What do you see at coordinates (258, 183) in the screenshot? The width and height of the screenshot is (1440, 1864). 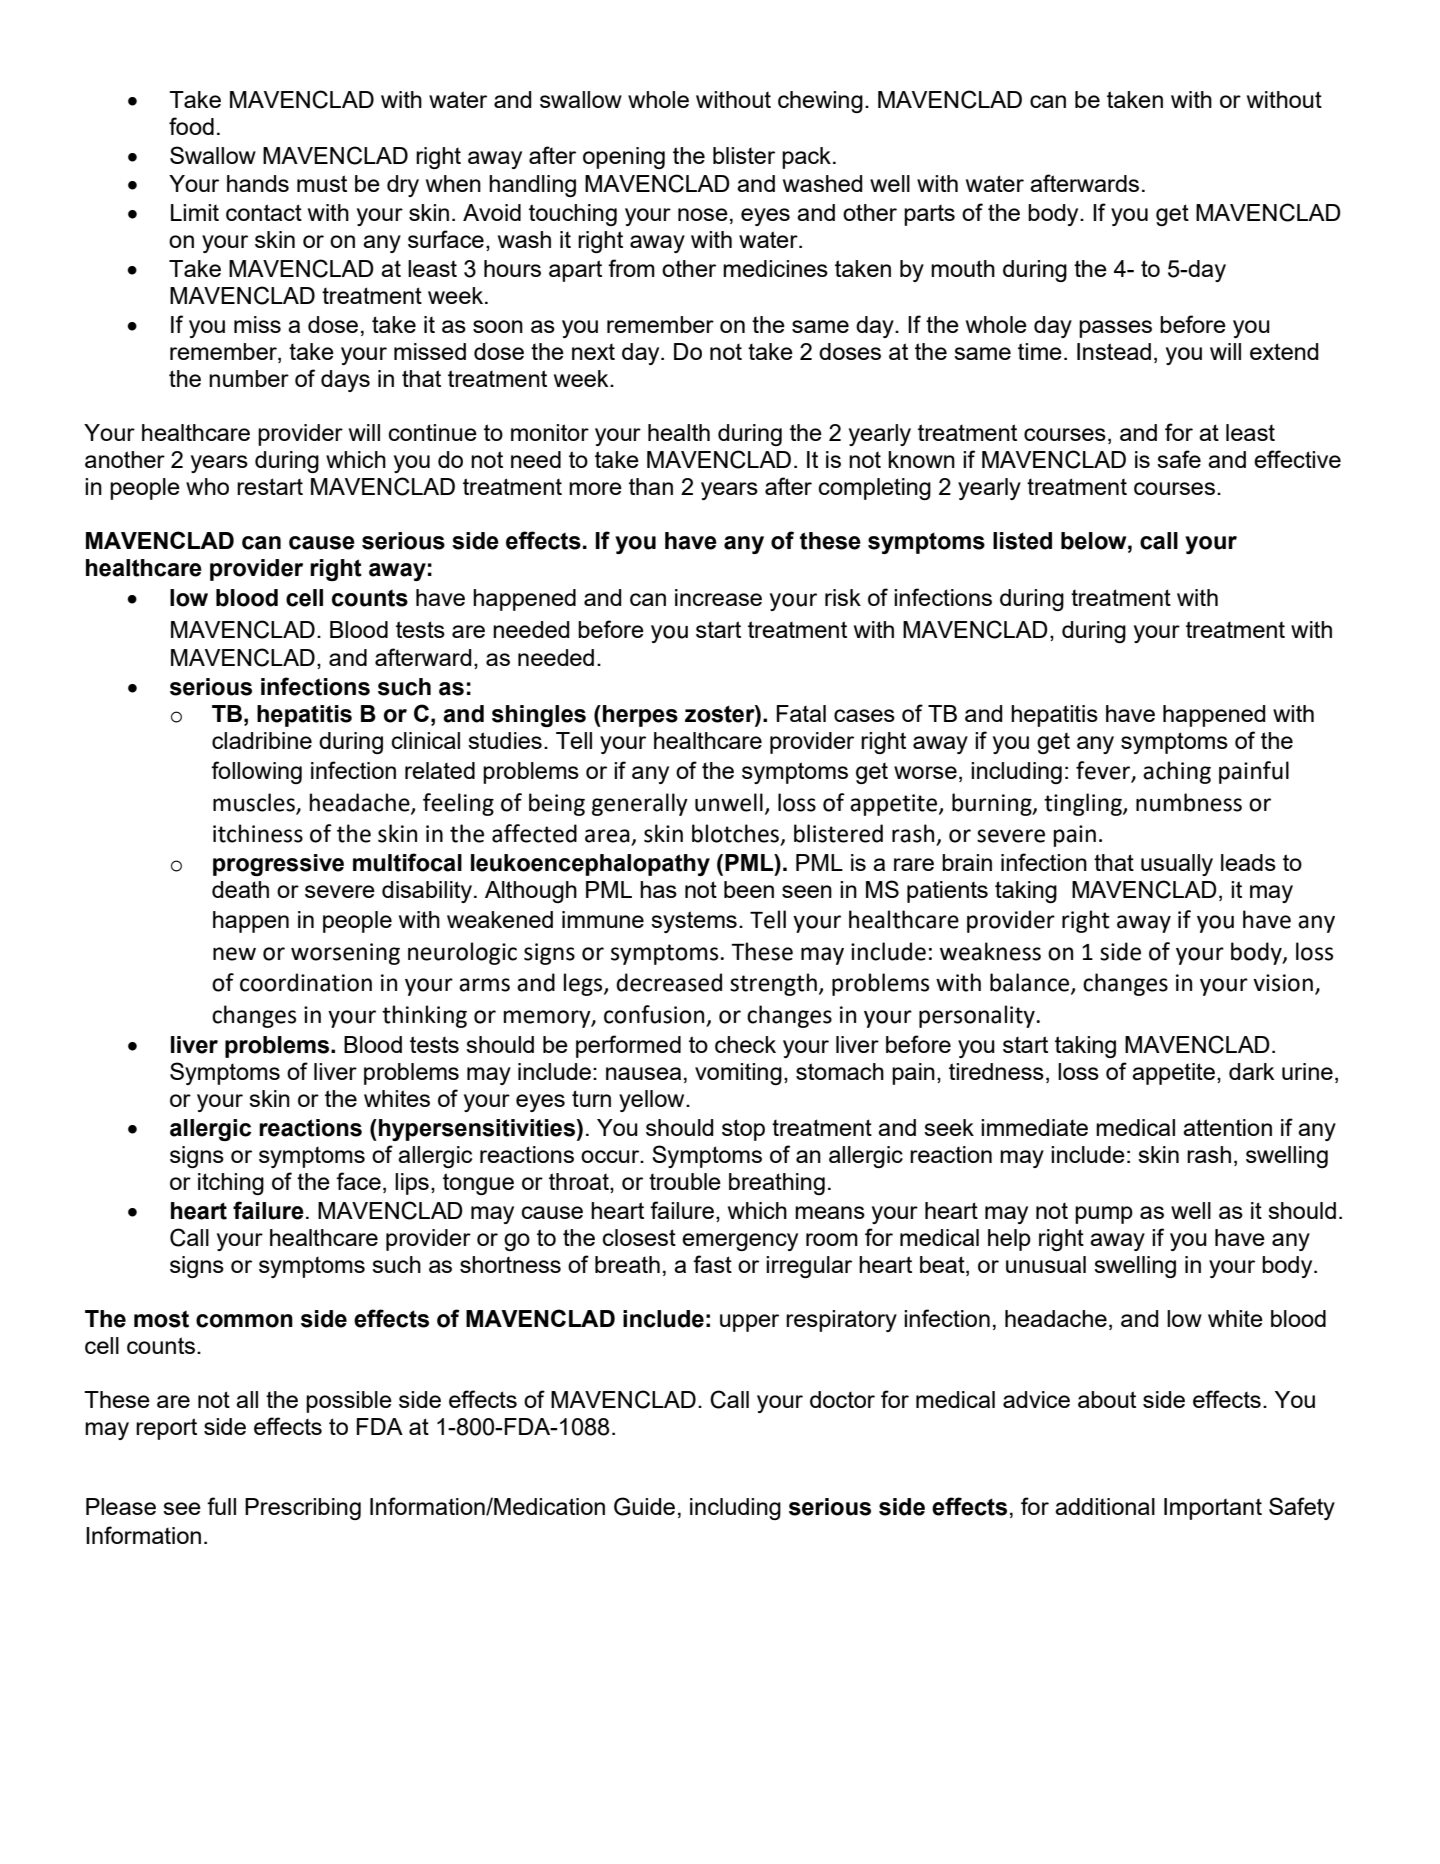 I see `hands` at bounding box center [258, 183].
